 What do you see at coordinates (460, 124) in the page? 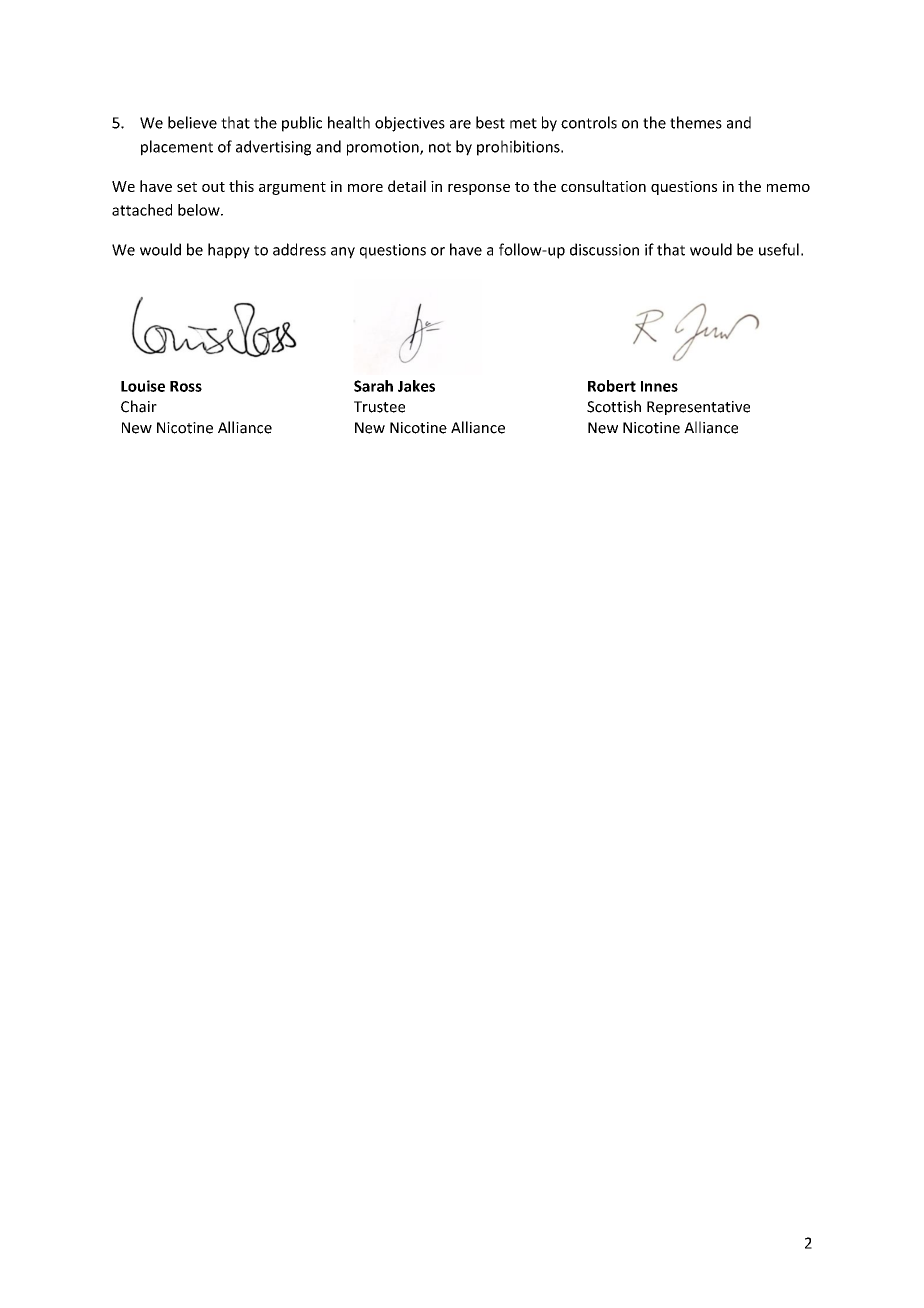
I see `are` at bounding box center [460, 124].
